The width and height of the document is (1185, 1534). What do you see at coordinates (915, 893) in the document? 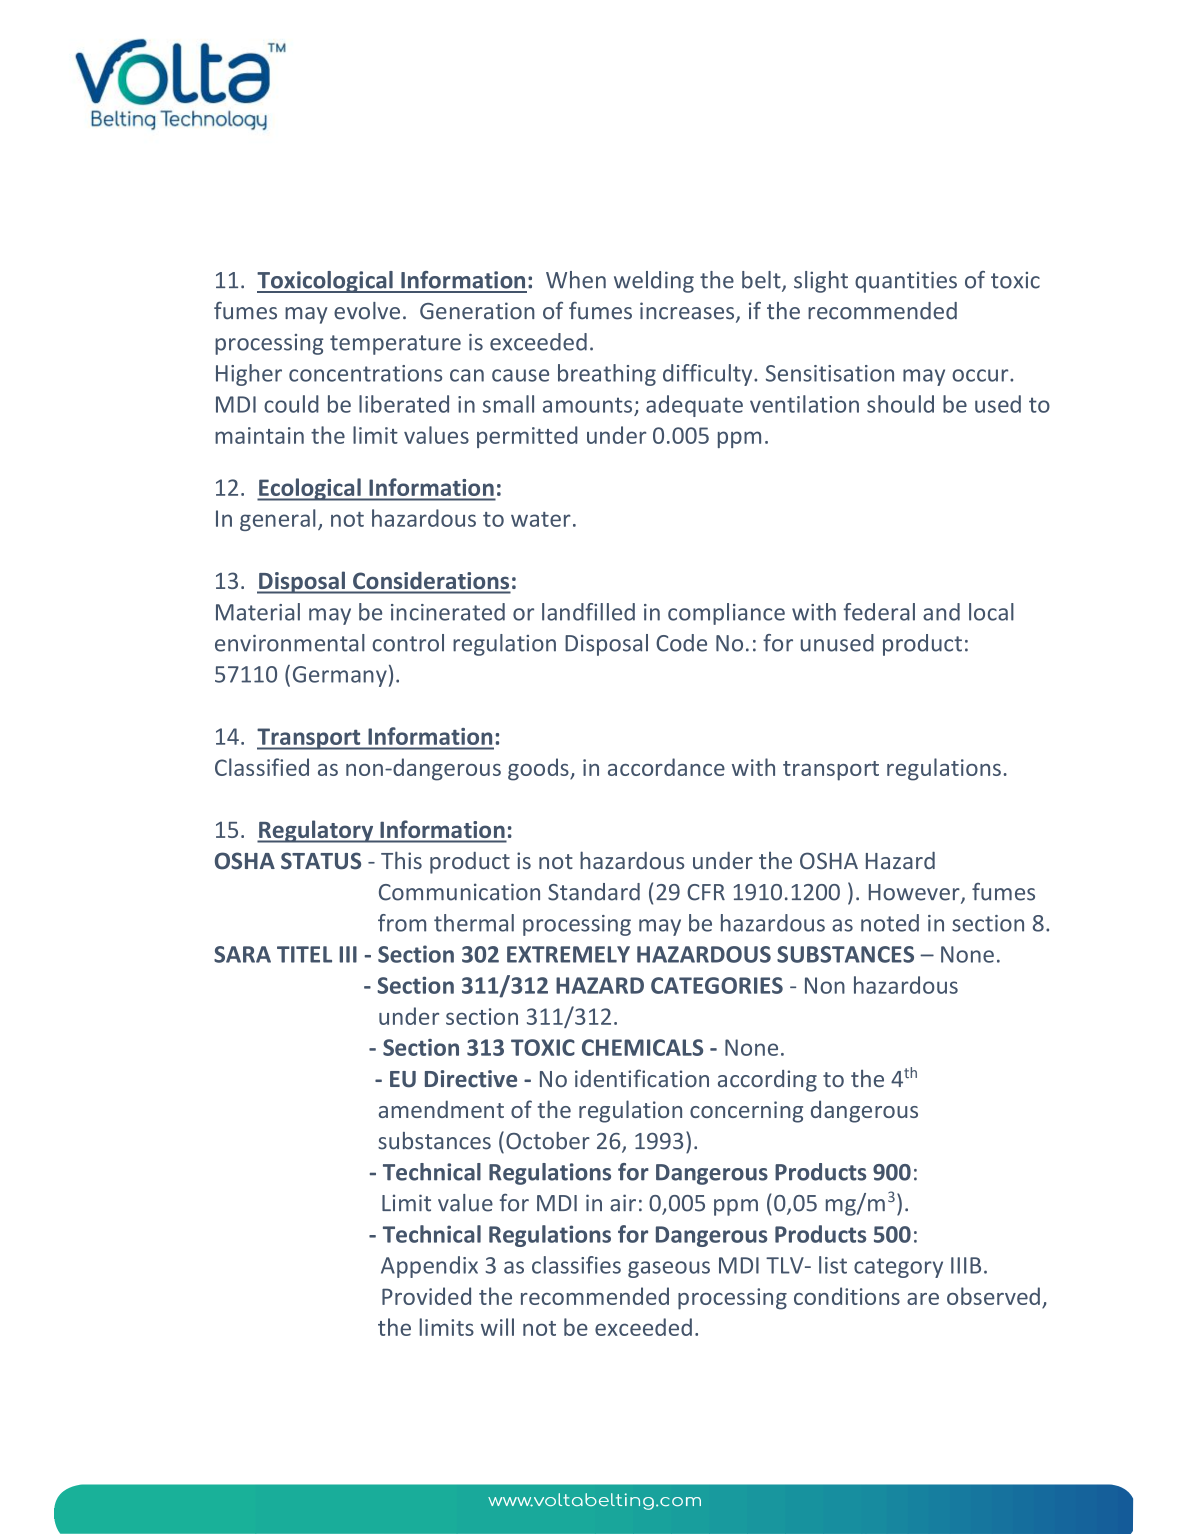
I see `However` at bounding box center [915, 893].
